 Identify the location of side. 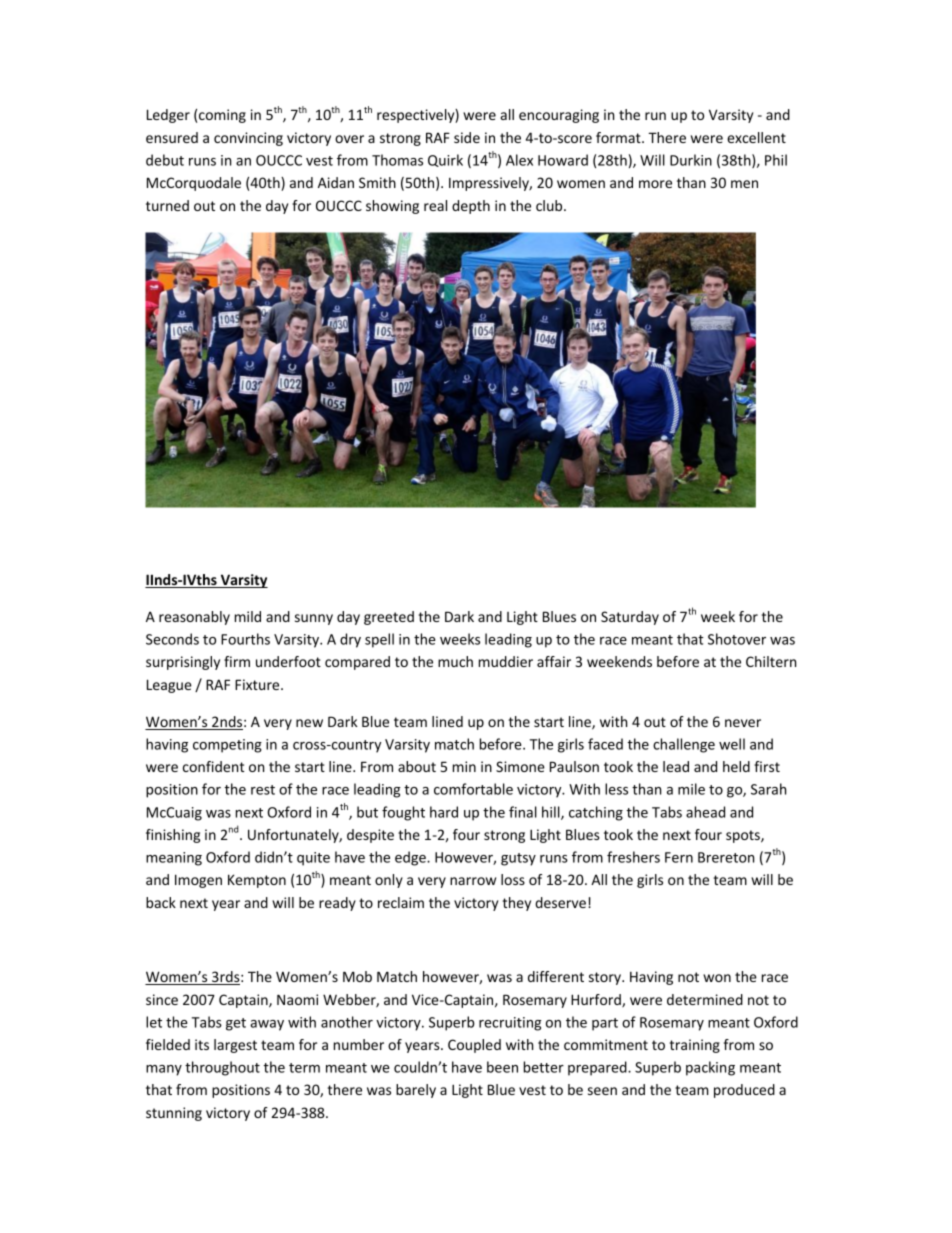
(467, 137).
